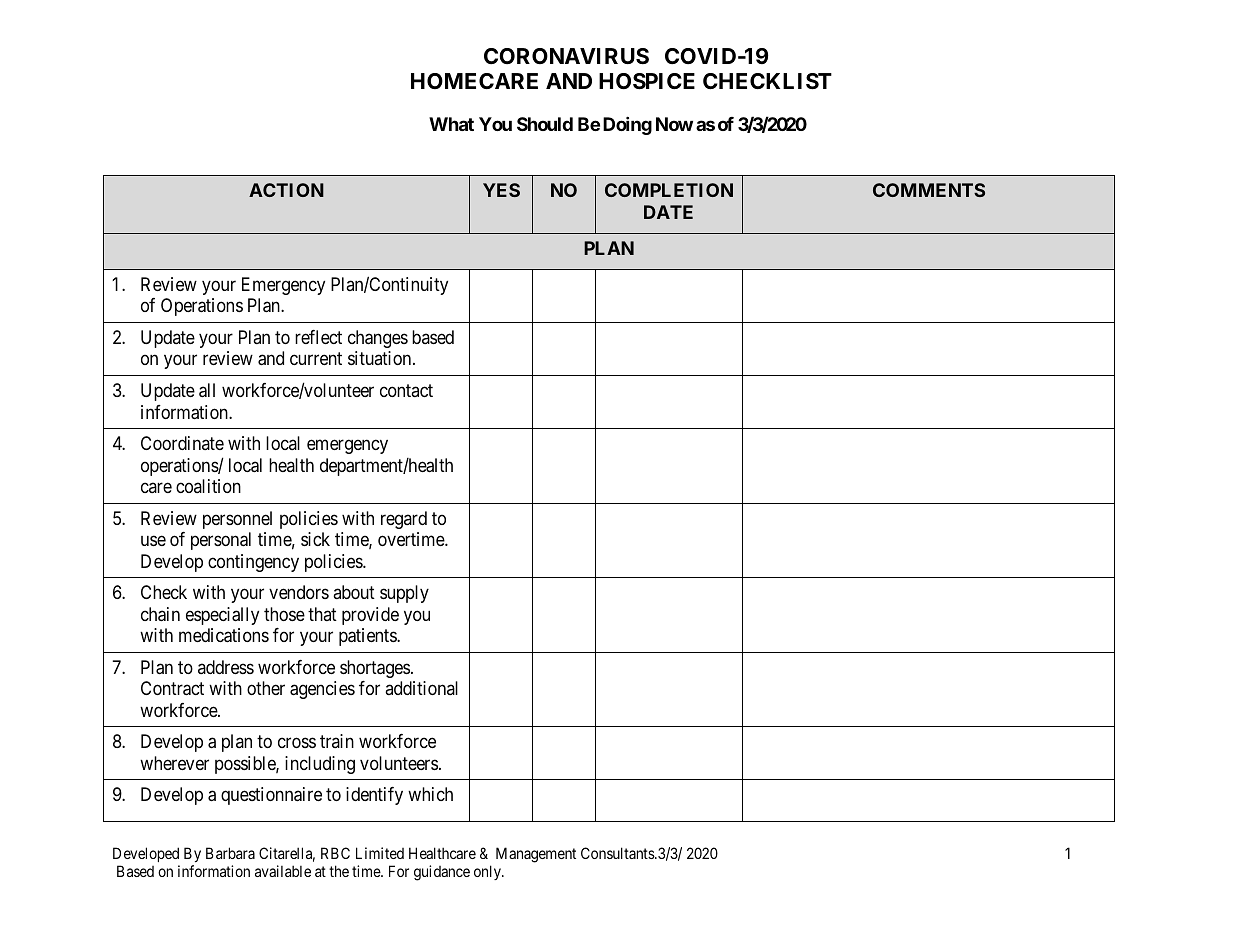 The height and width of the image is (952, 1233). Describe the element at coordinates (929, 190) in the image. I see `COMMENTS` at that location.
